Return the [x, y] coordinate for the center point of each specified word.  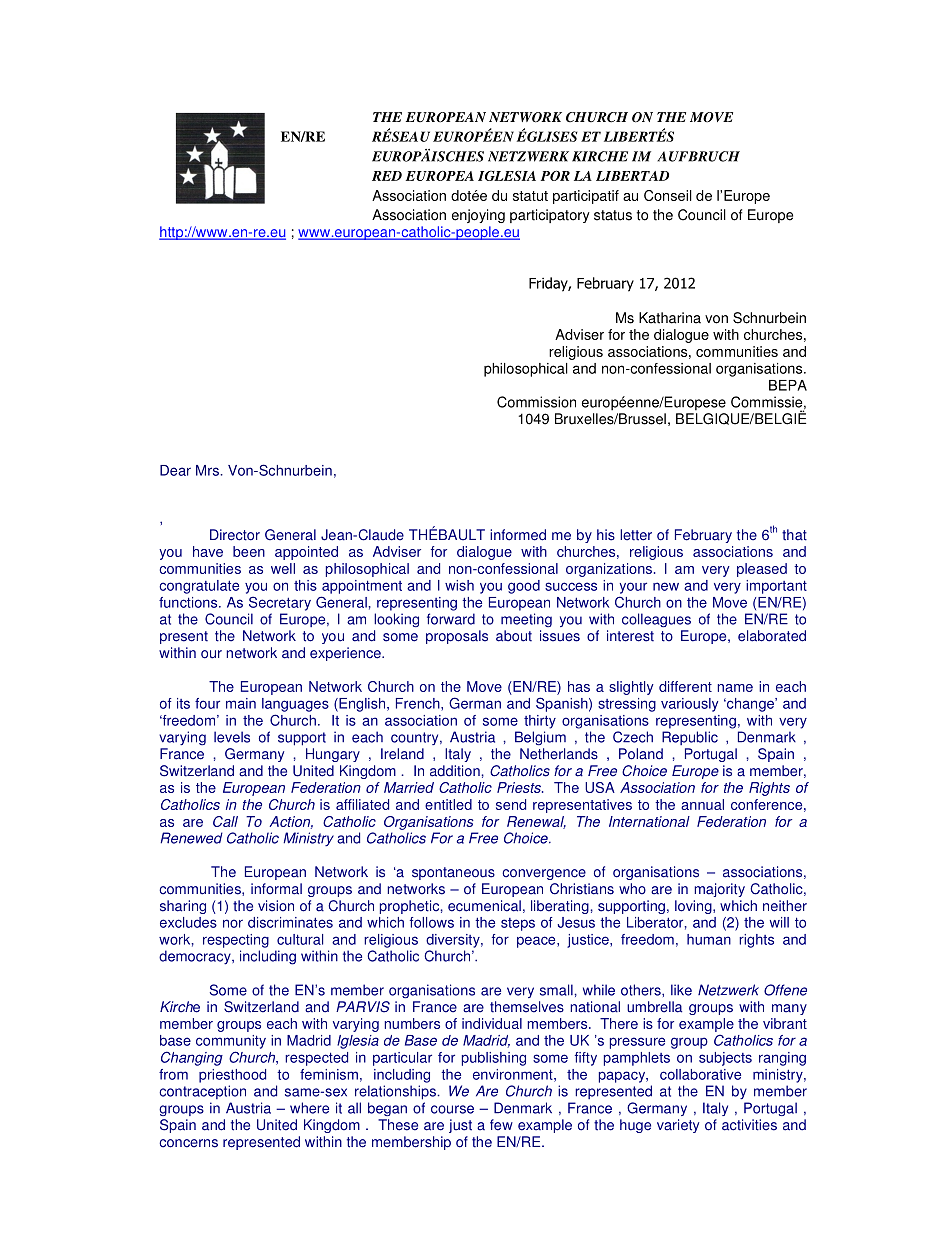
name [735, 688]
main [241, 703]
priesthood [232, 1076]
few [501, 1125]
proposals [457, 637]
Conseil [668, 195]
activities [749, 1125]
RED [387, 176]
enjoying [478, 216]
